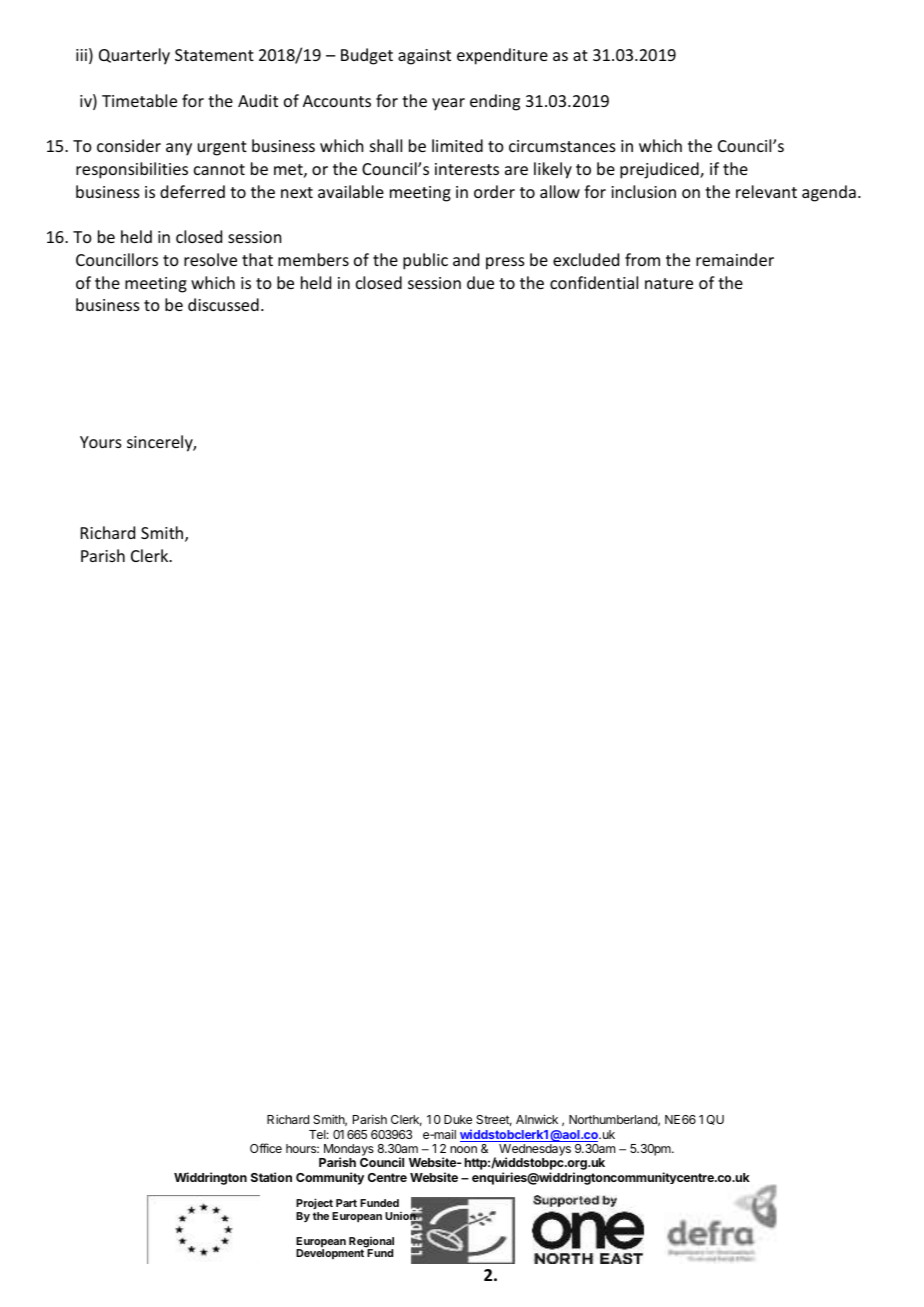 The width and height of the screenshot is (924, 1307). I want to click on confidential, so click(594, 282).
